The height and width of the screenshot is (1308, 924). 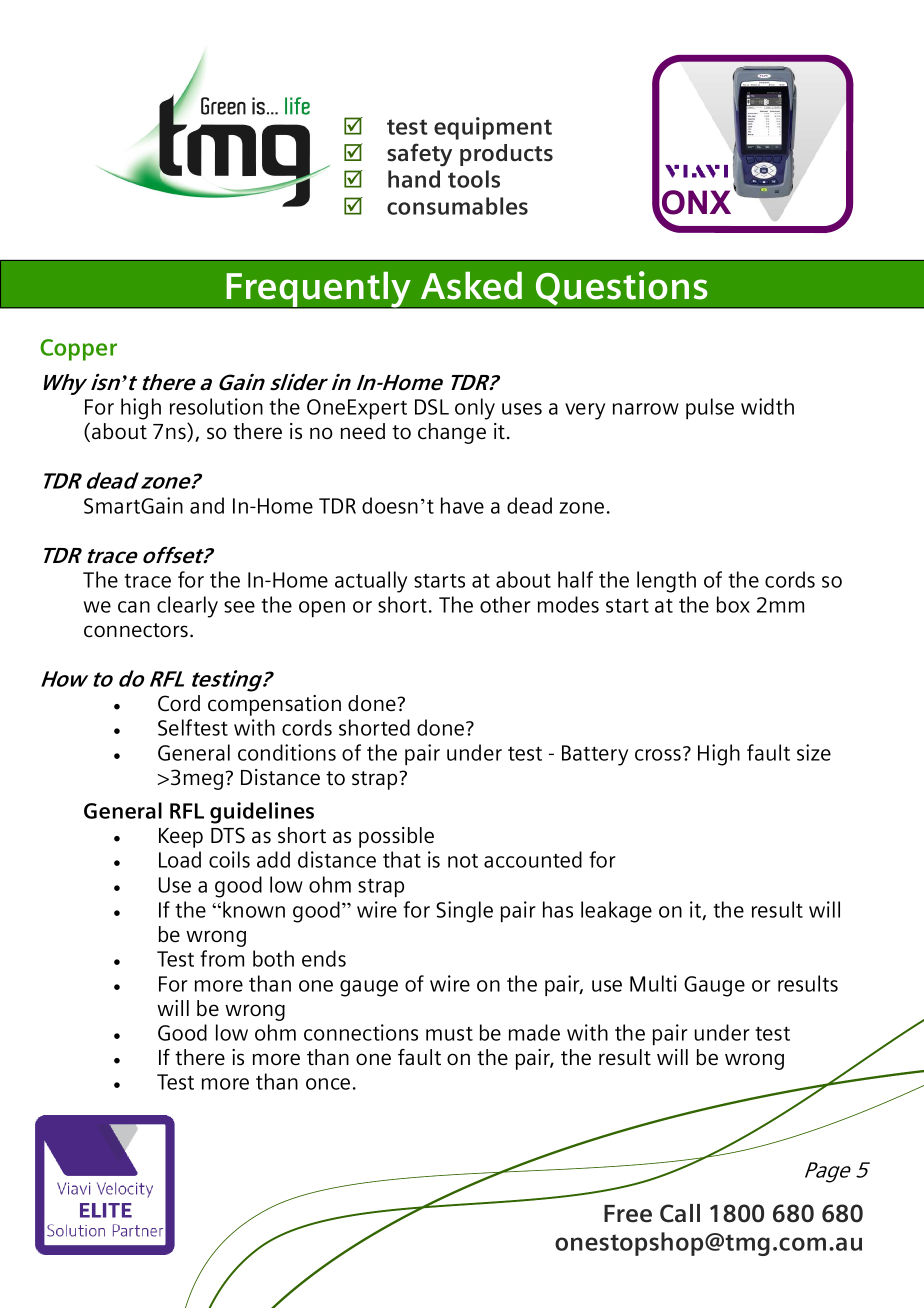 I want to click on tools, so click(x=474, y=179).
